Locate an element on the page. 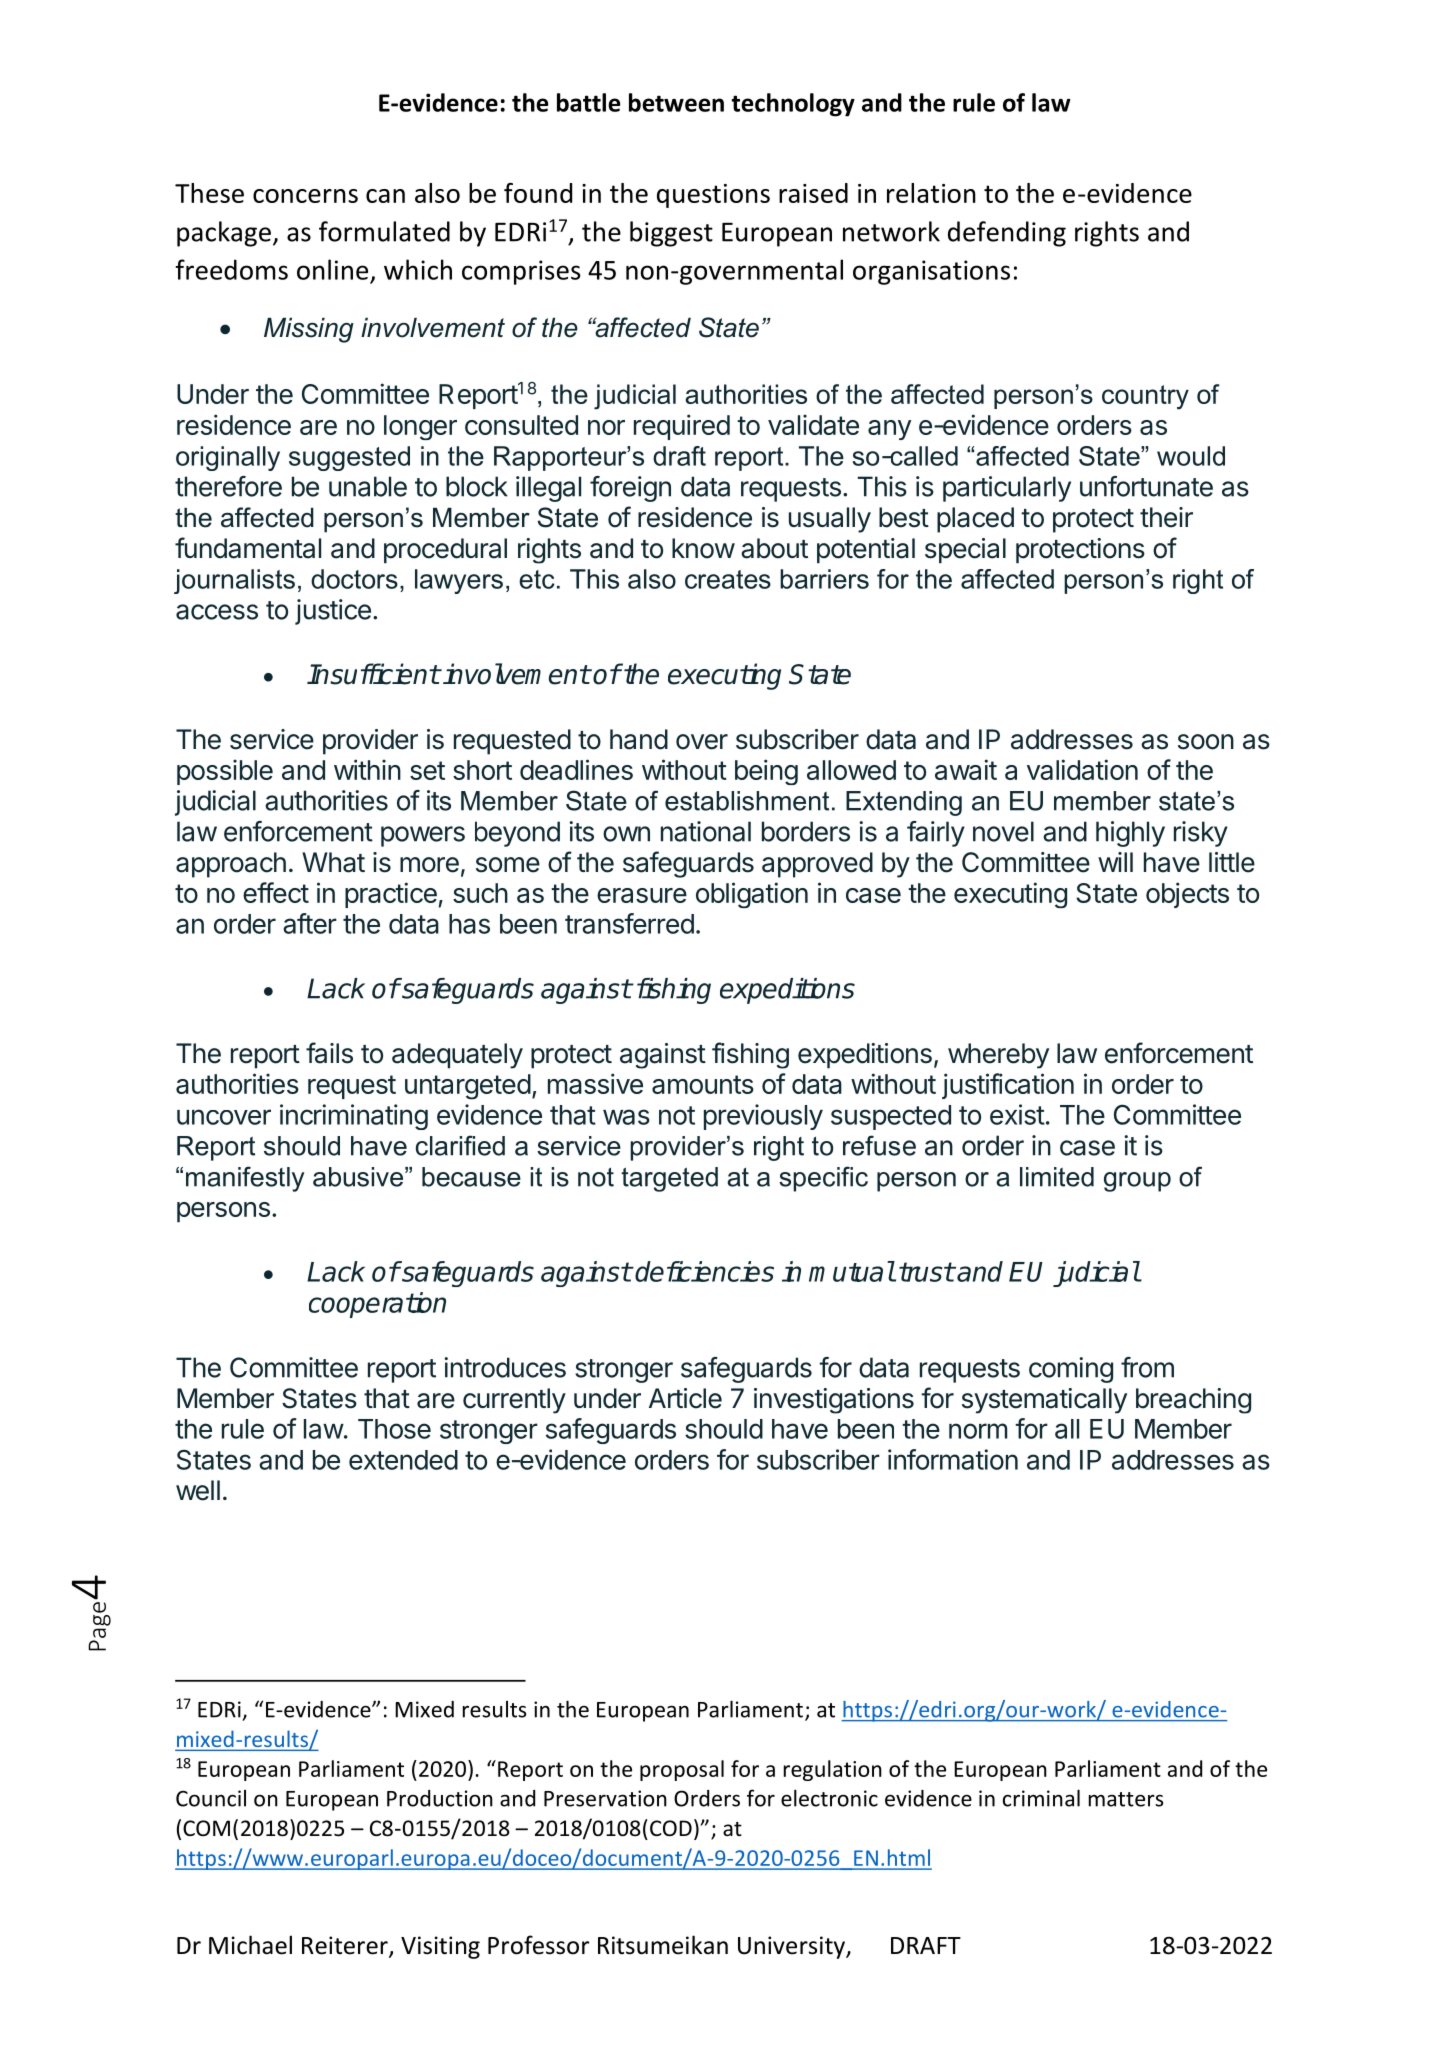 The image size is (1448, 2047). Michael is located at coordinates (250, 1945).
